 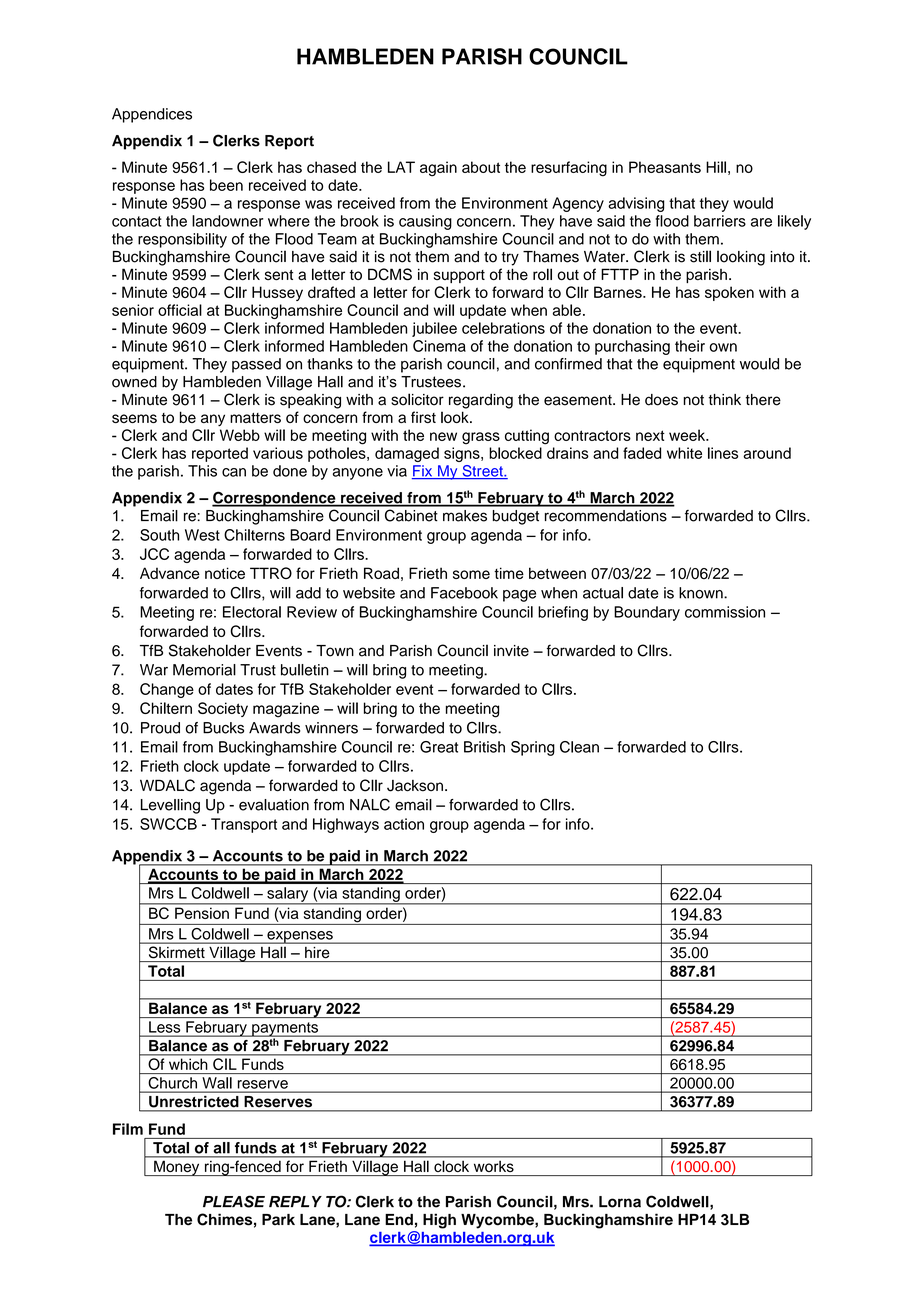 What do you see at coordinates (511, 651) in the screenshot?
I see `invite` at bounding box center [511, 651].
